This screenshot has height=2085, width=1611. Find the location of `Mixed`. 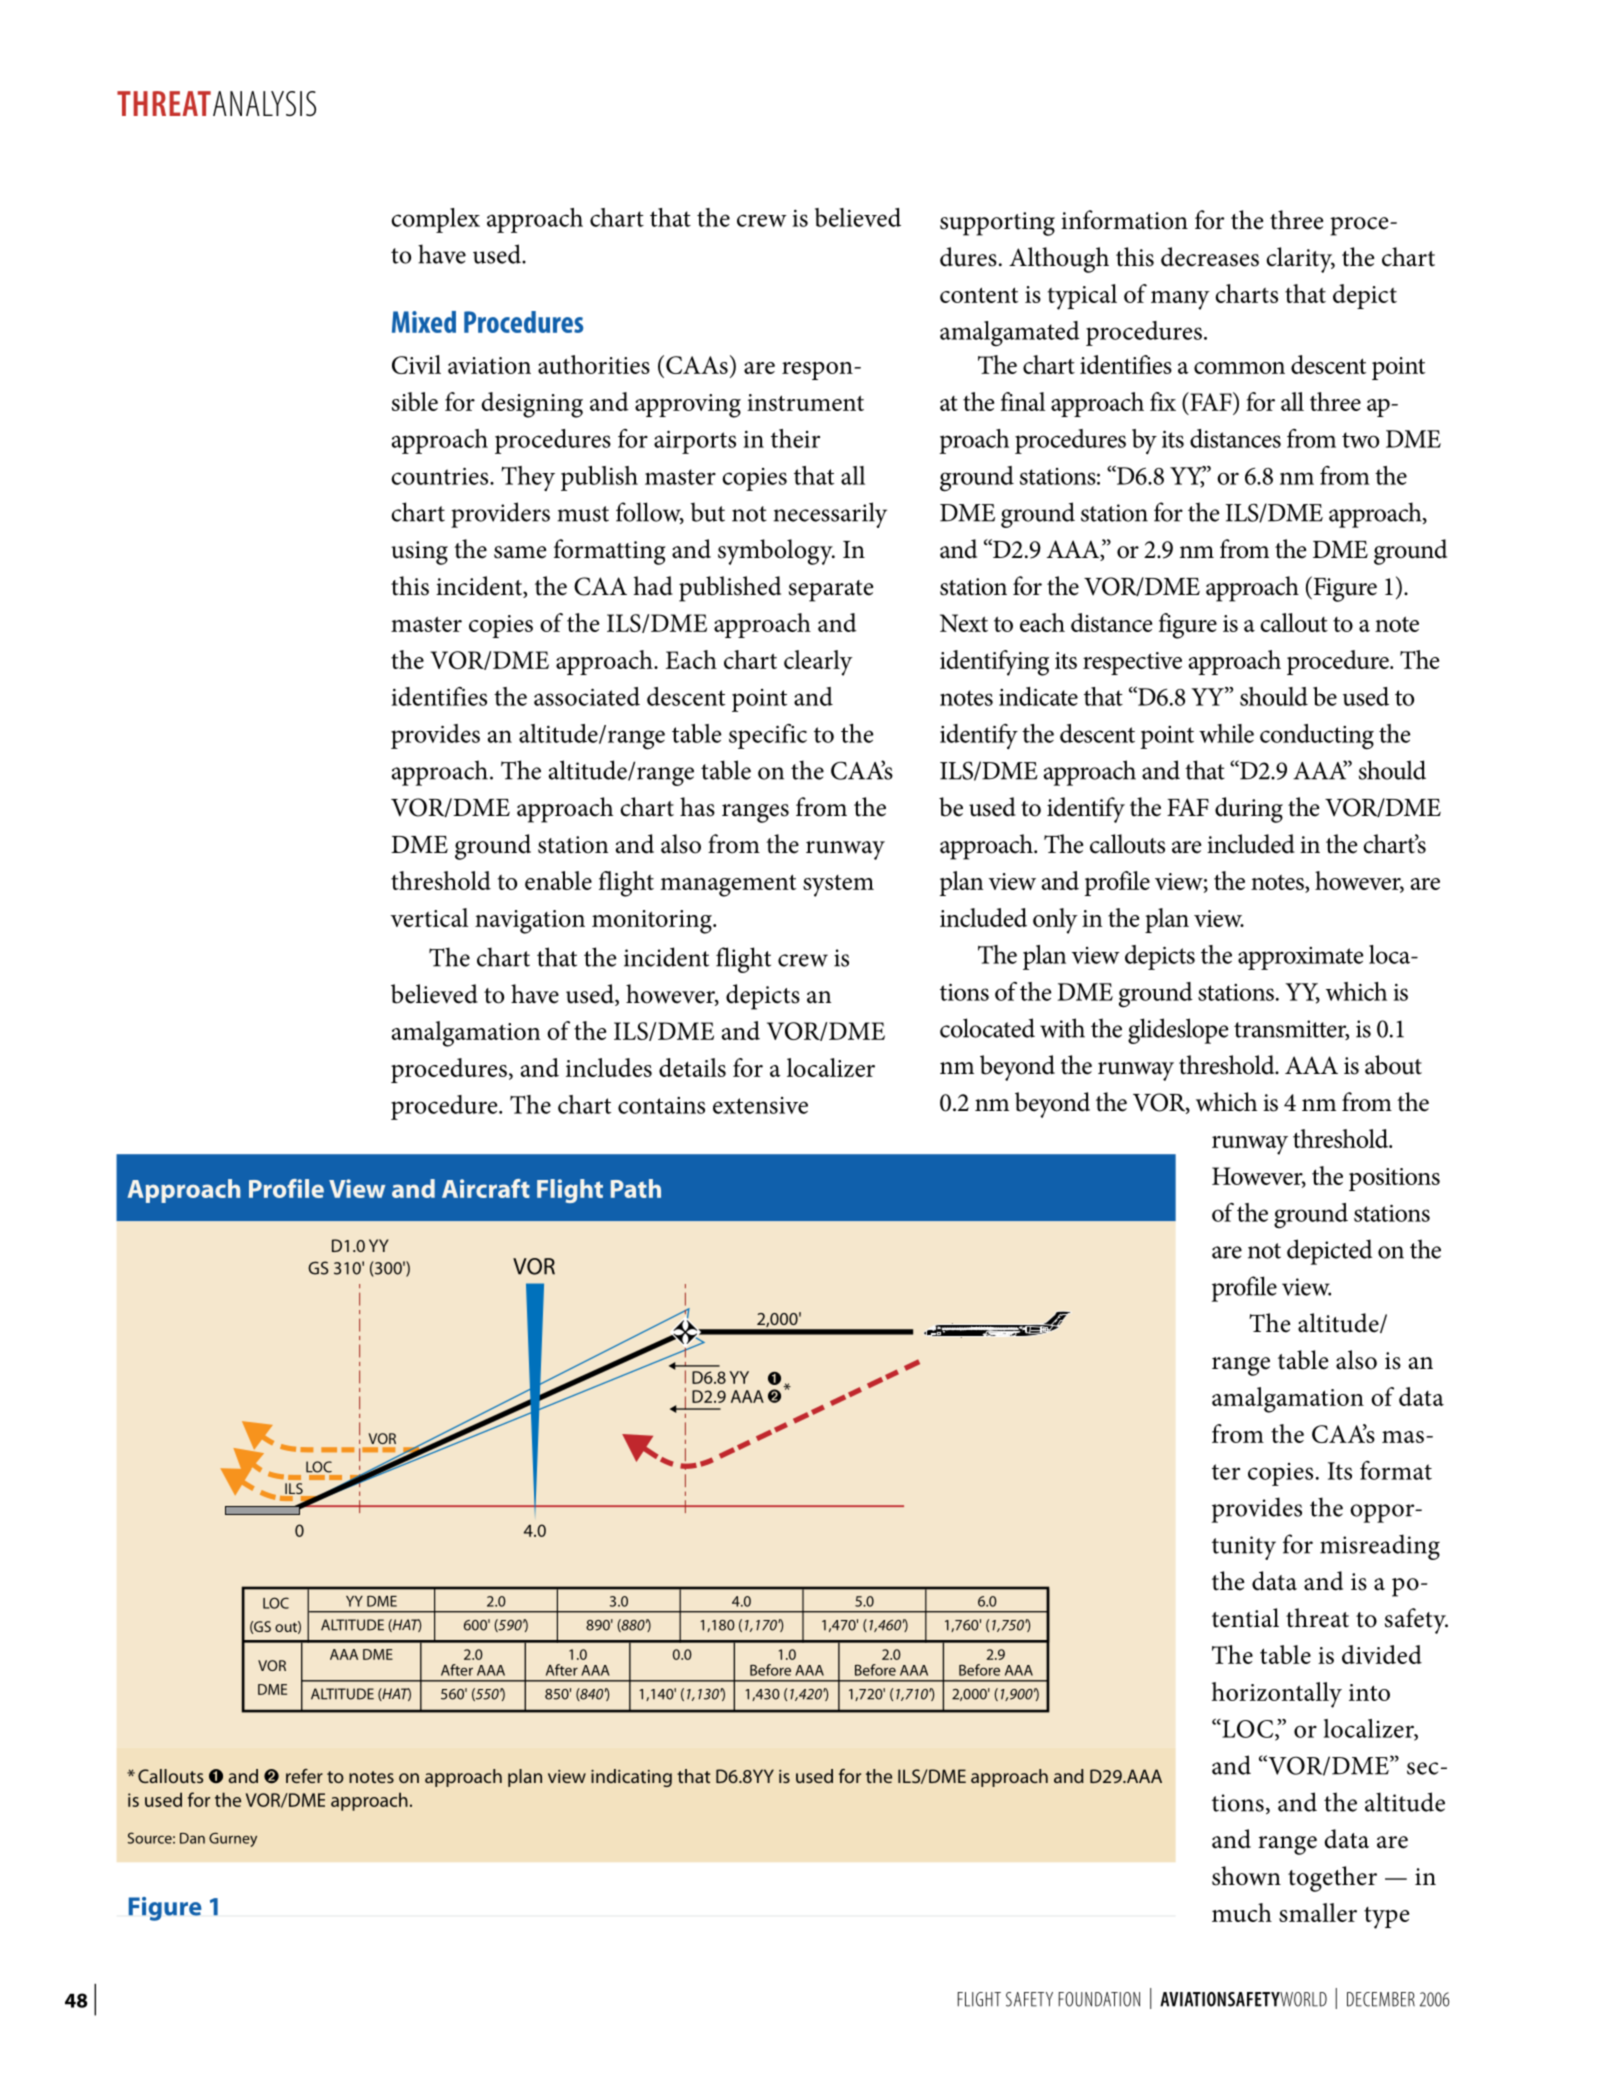

Mixed is located at coordinates (424, 322).
